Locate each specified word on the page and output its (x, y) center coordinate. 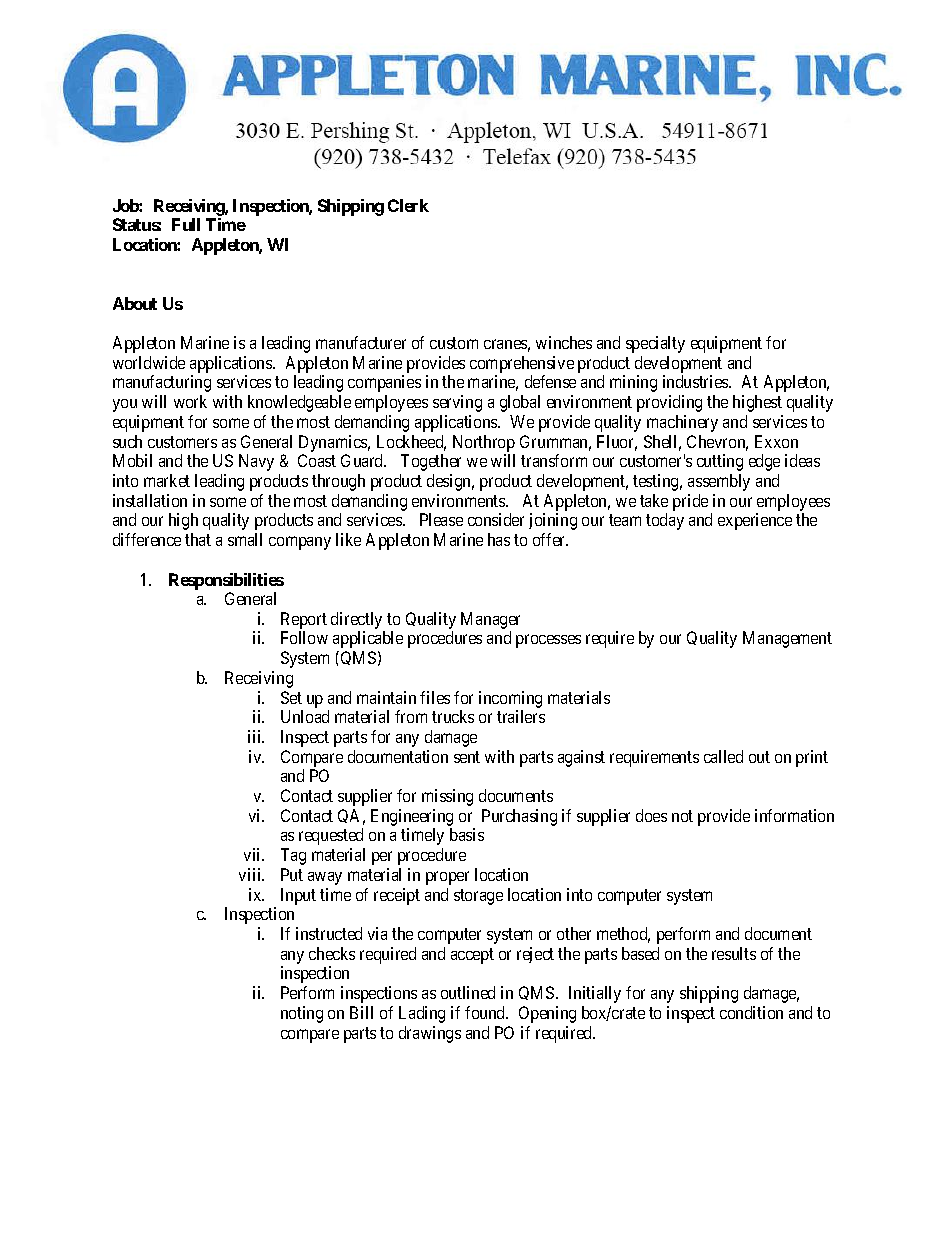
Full (186, 224)
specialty (655, 344)
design (450, 482)
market (167, 480)
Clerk (408, 205)
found (486, 1012)
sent (467, 757)
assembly (719, 482)
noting (302, 1014)
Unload (305, 716)
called (723, 756)
